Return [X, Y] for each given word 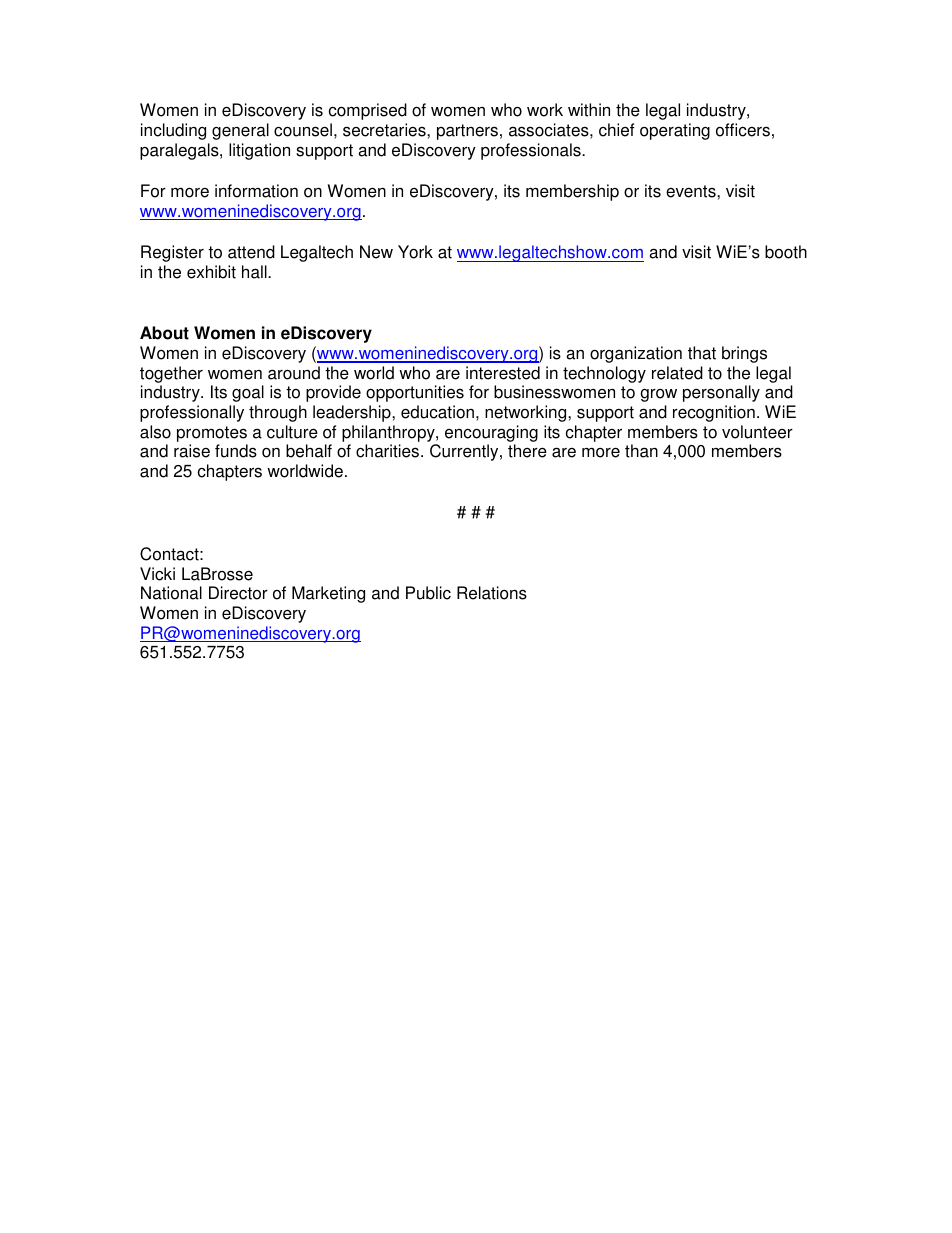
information [256, 191]
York [415, 252]
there [527, 451]
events [692, 191]
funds [236, 451]
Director [238, 593]
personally [721, 393]
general [240, 131]
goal [248, 393]
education [437, 412]
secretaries [385, 130]
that [702, 353]
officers [743, 130]
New [376, 252]
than [641, 451]
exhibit [211, 272]
